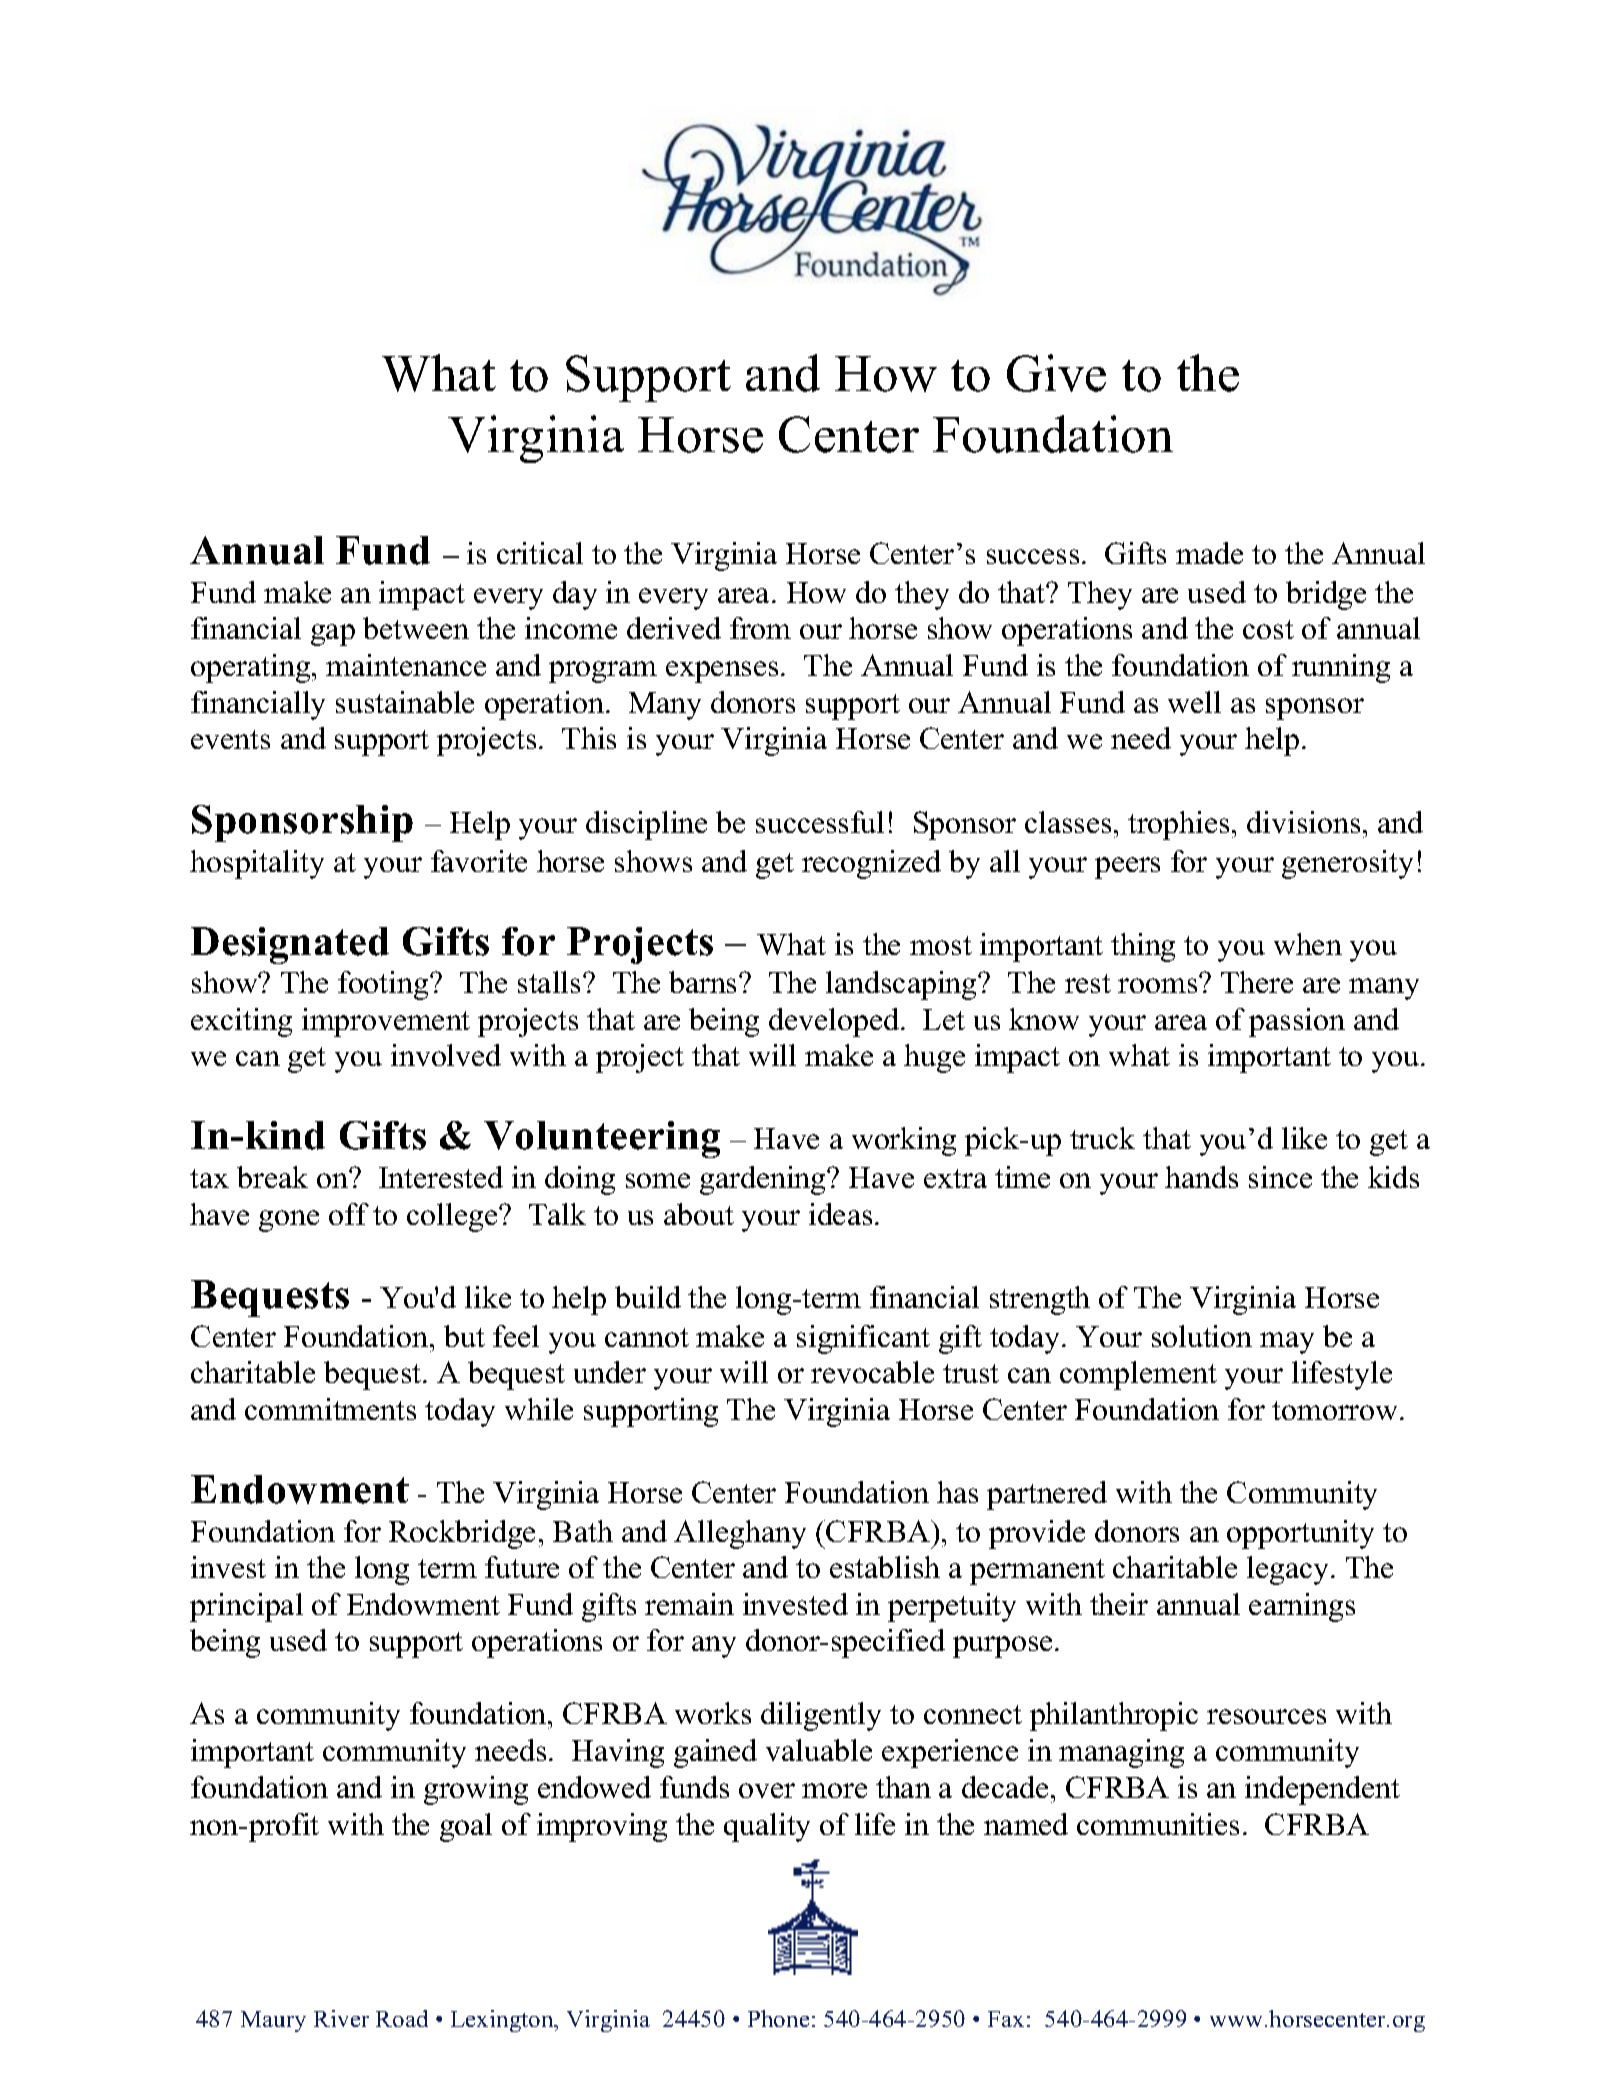 The width and height of the screenshot is (1622, 2099). Describe the element at coordinates (871, 864) in the screenshot. I see `recognized` at that location.
